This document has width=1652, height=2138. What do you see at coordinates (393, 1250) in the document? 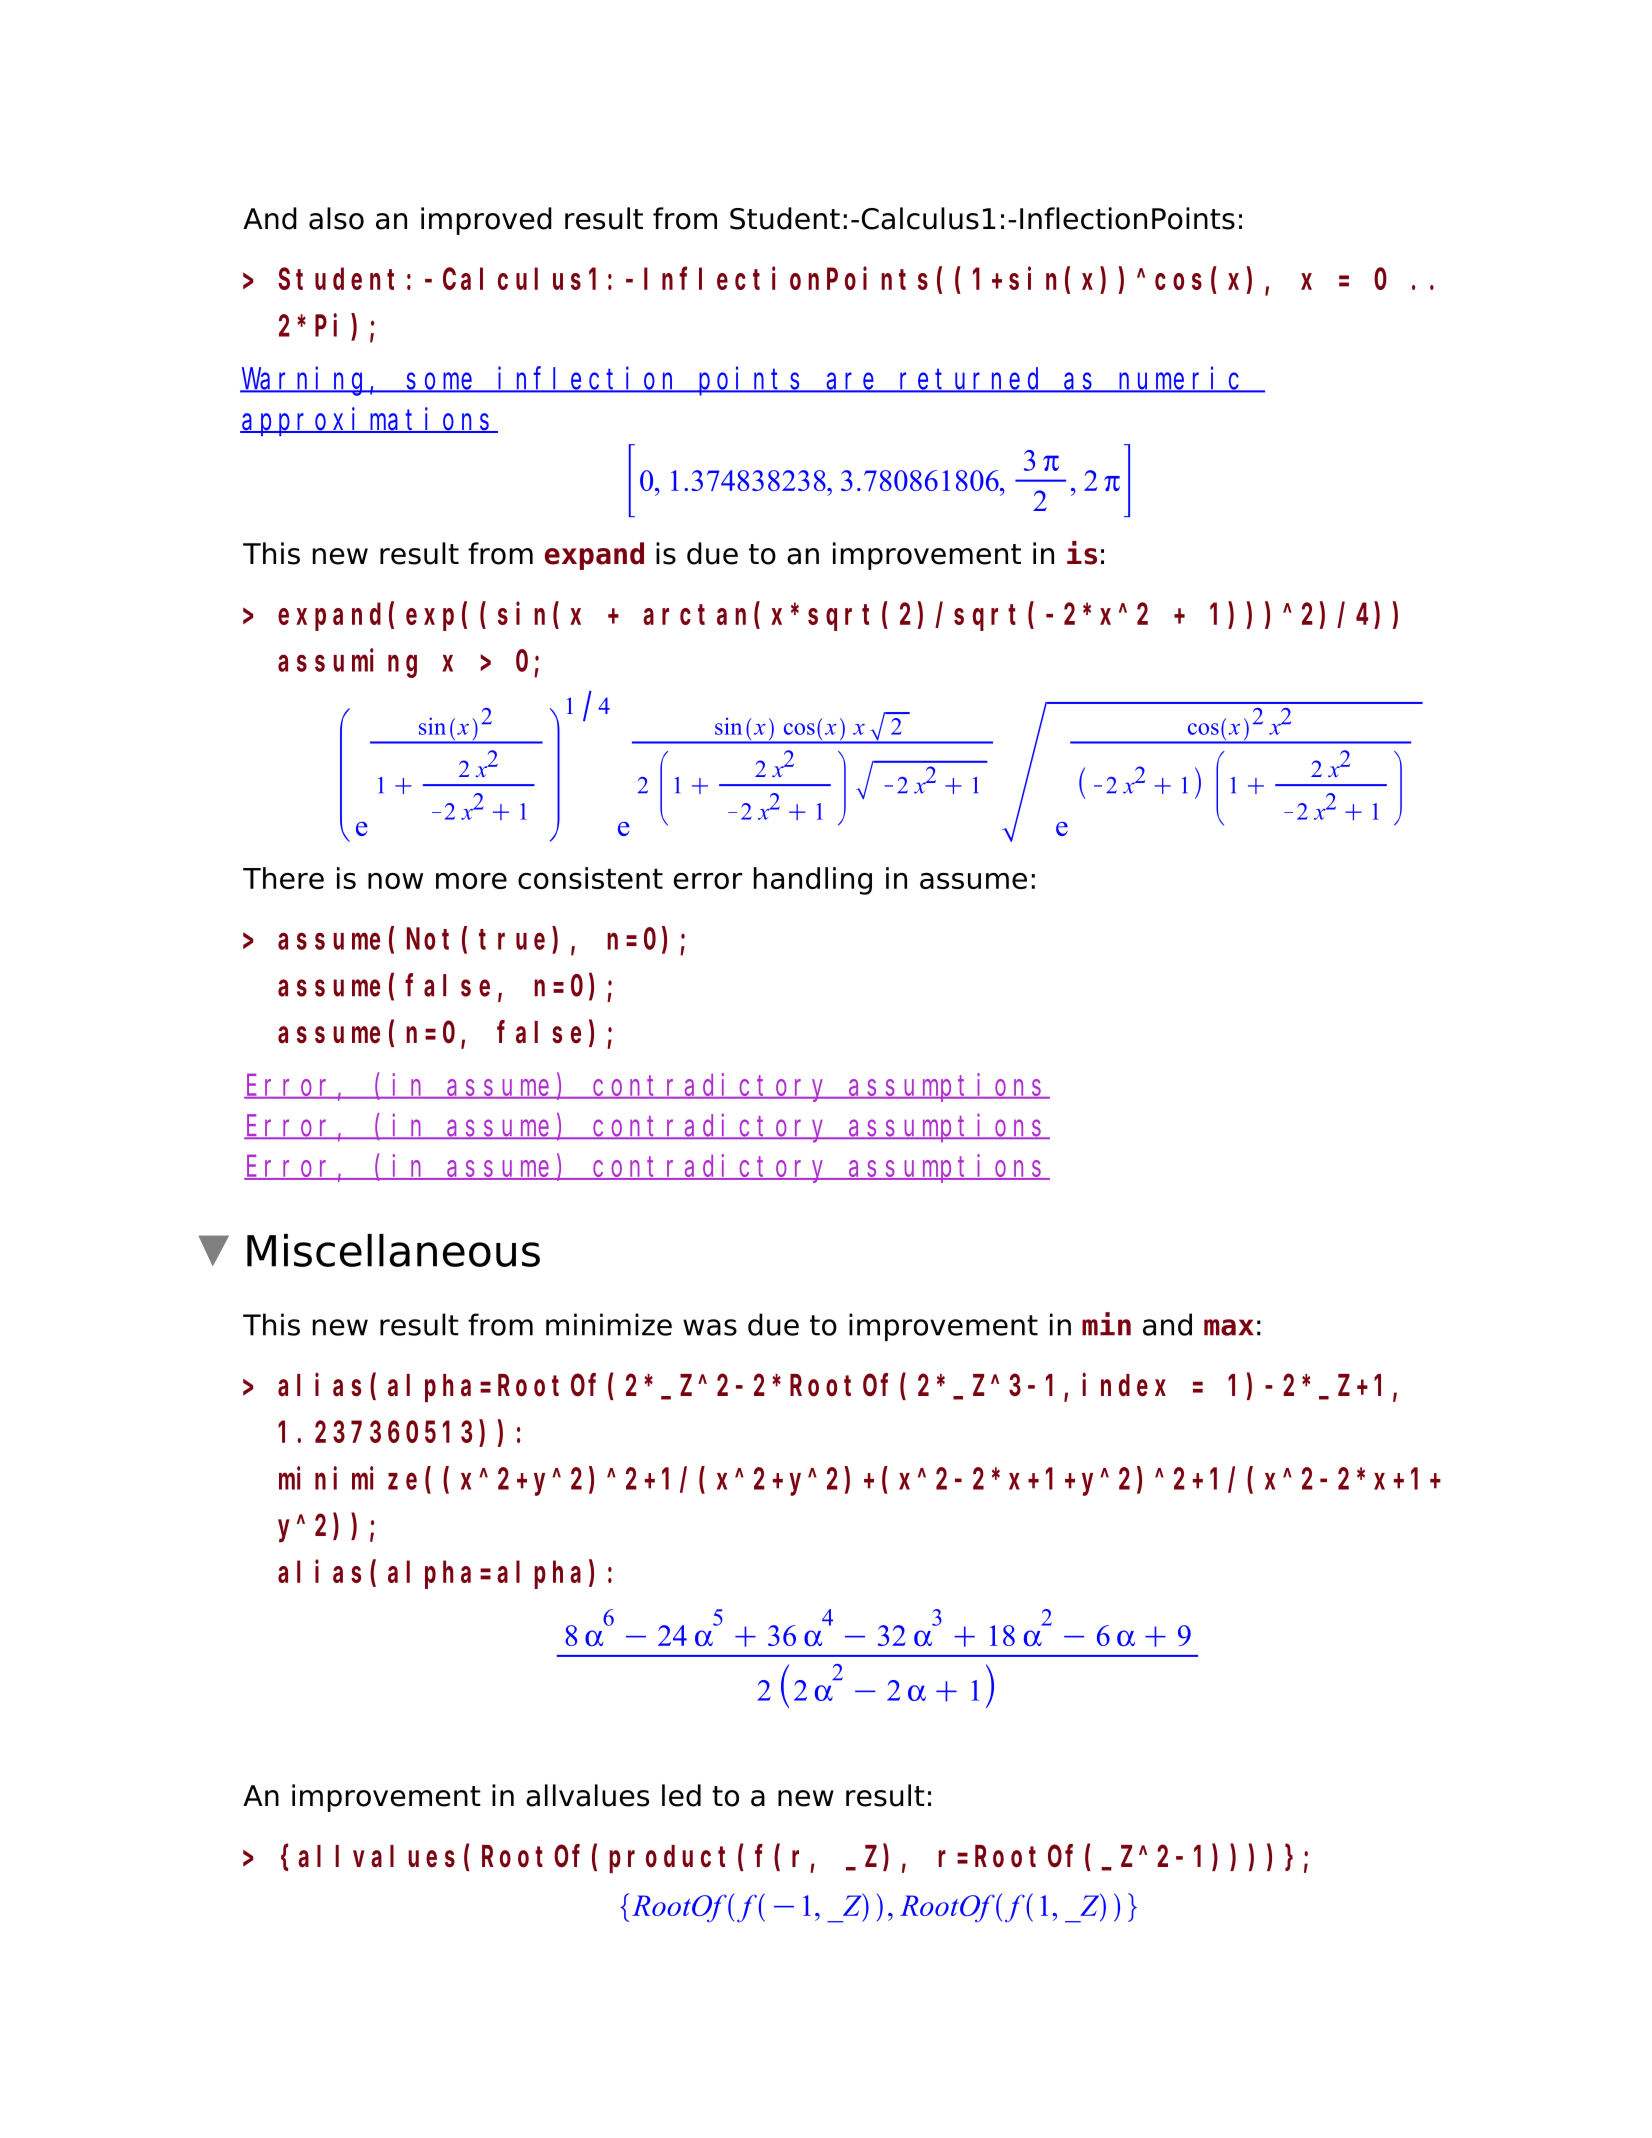
I see `Miscellaneous` at bounding box center [393, 1250].
